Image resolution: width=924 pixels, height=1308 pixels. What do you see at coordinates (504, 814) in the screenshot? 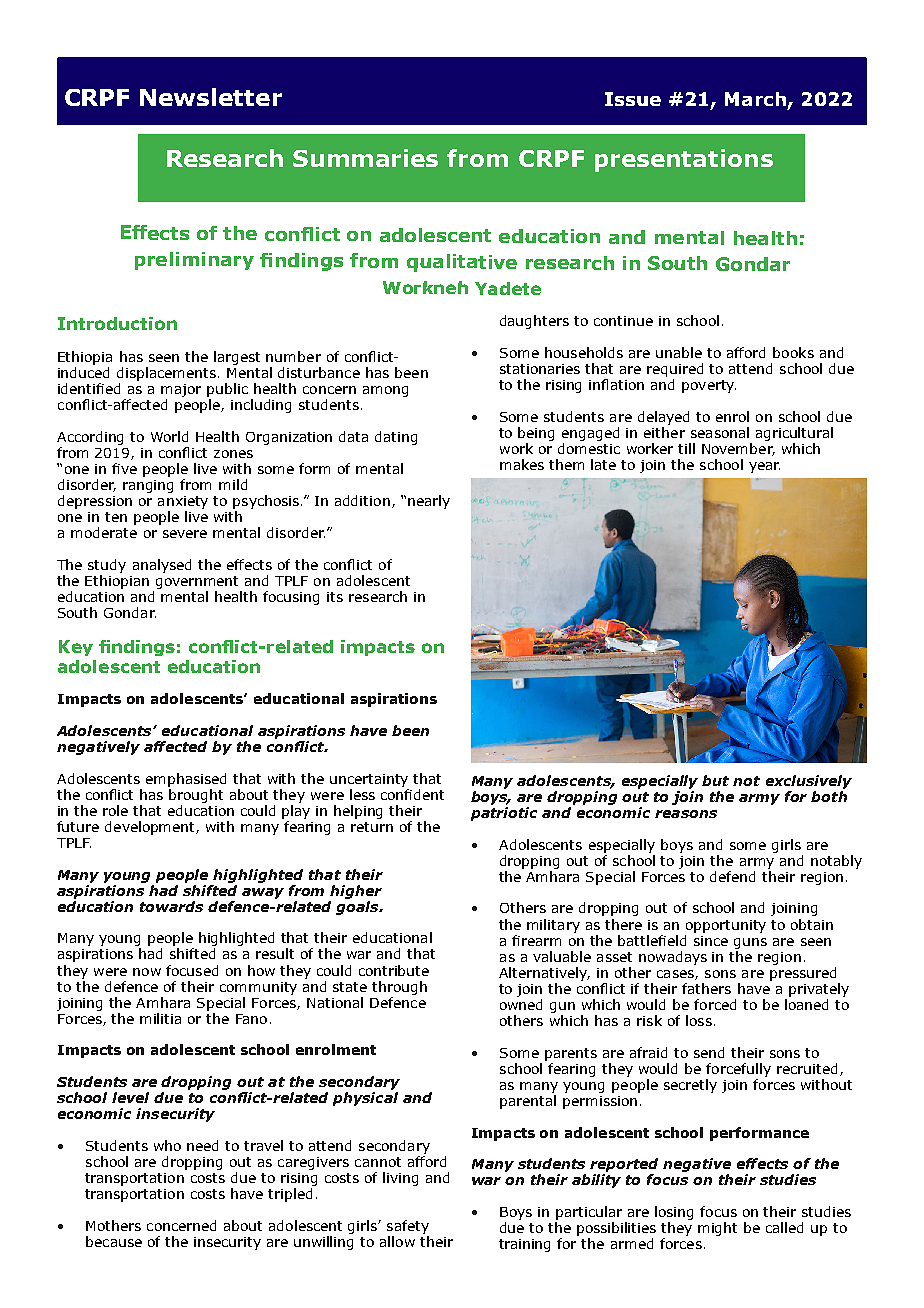
I see `patriotic` at bounding box center [504, 814].
